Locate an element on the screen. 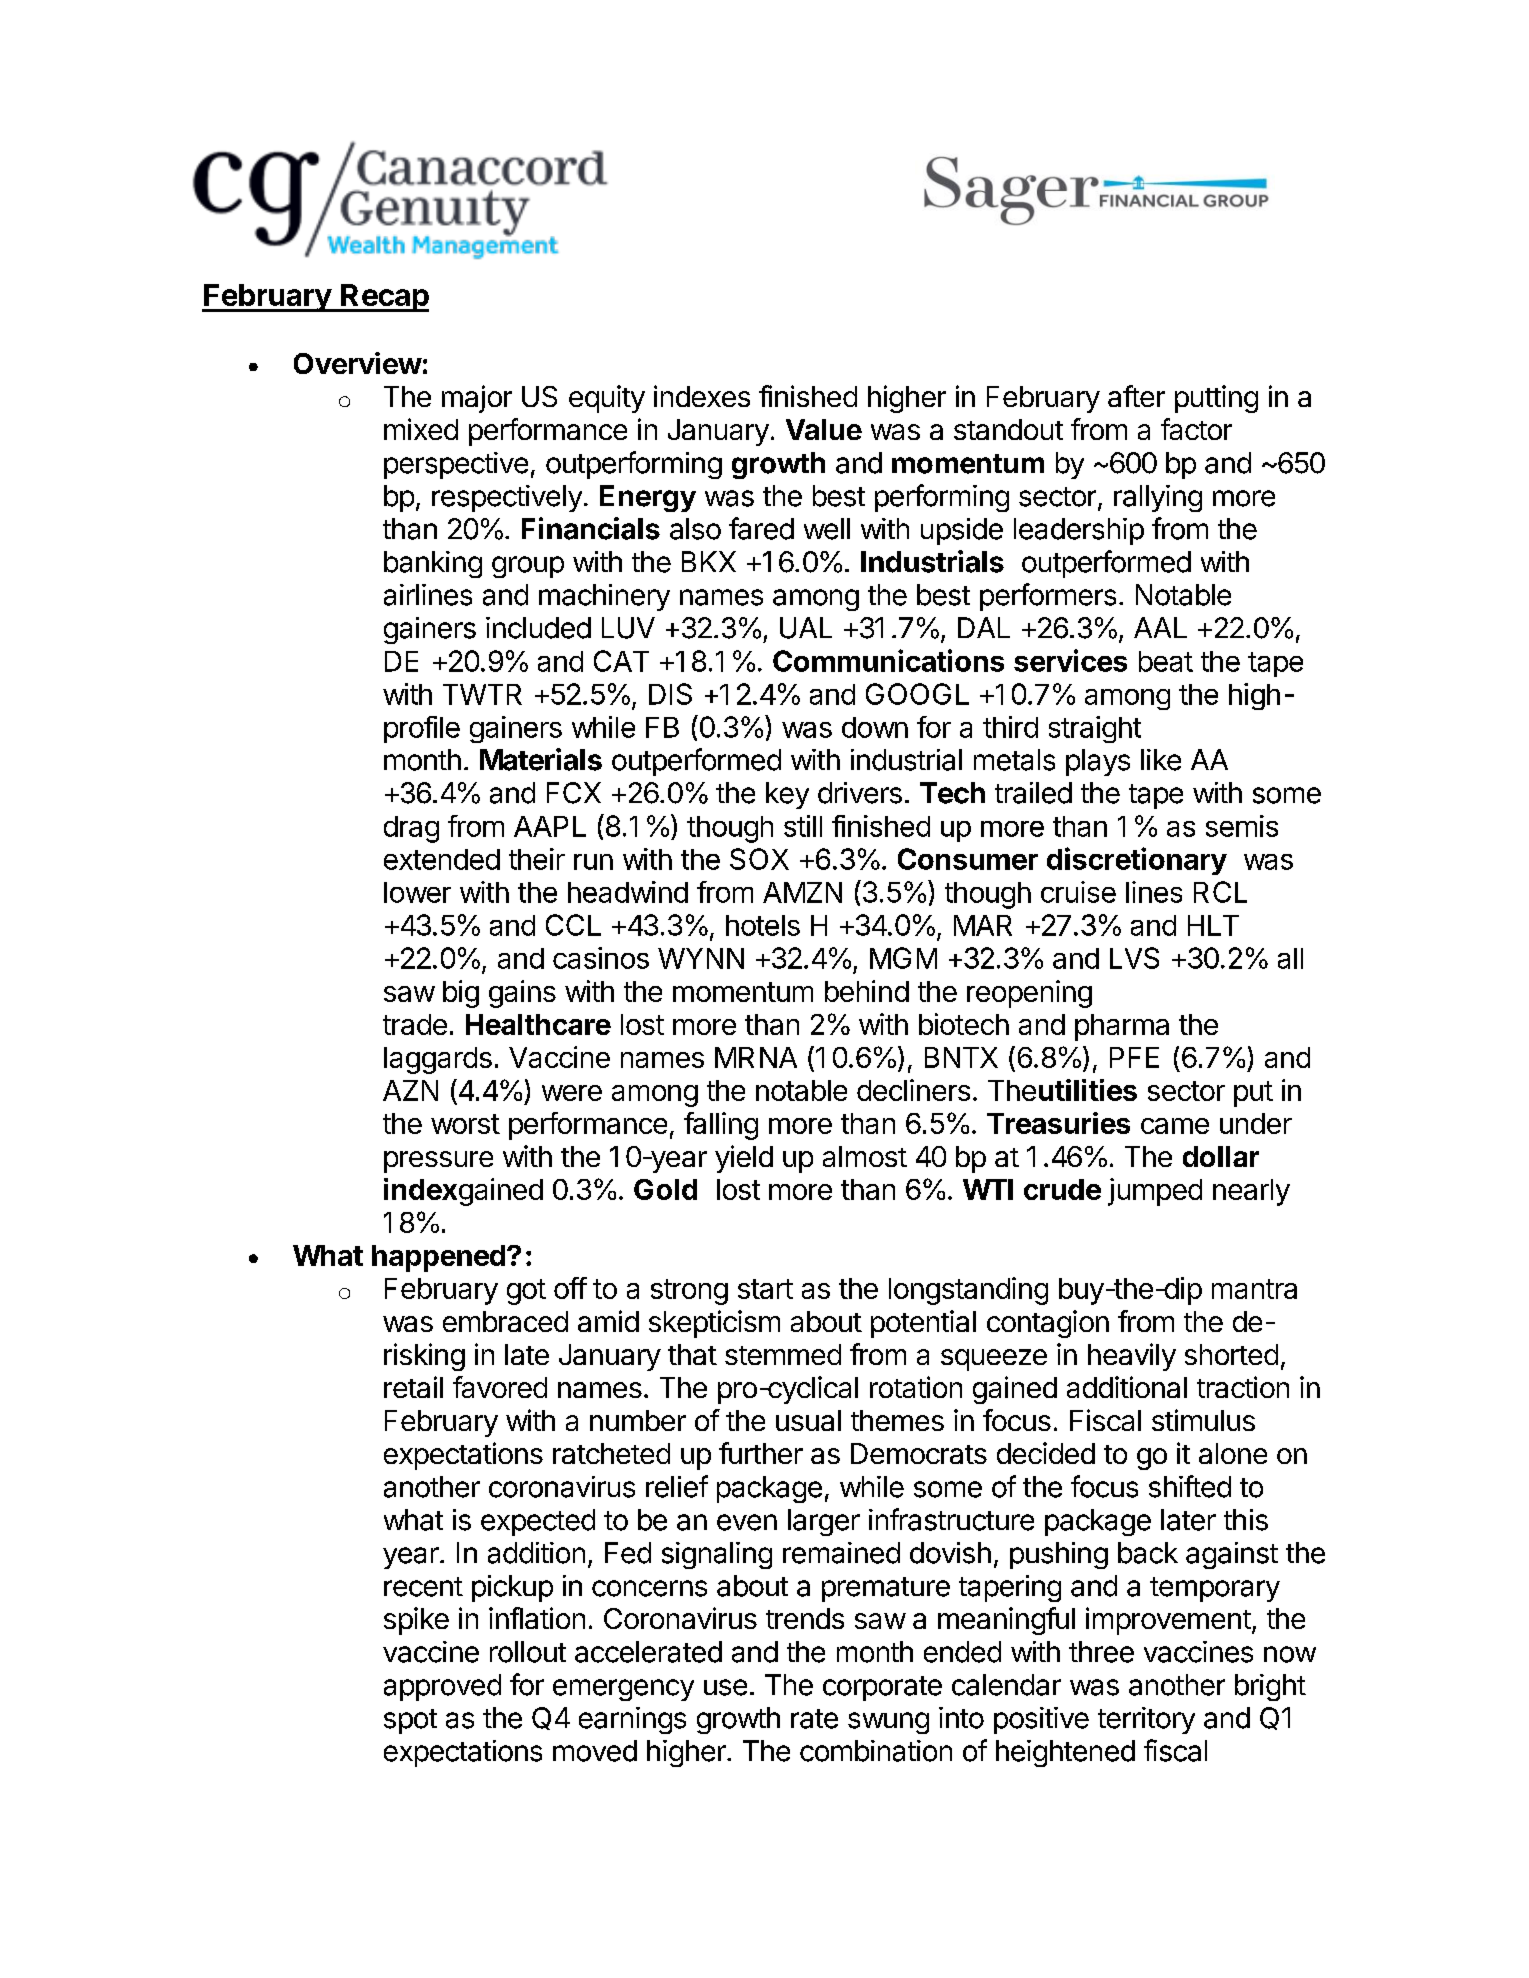  approved is located at coordinates (442, 1687).
